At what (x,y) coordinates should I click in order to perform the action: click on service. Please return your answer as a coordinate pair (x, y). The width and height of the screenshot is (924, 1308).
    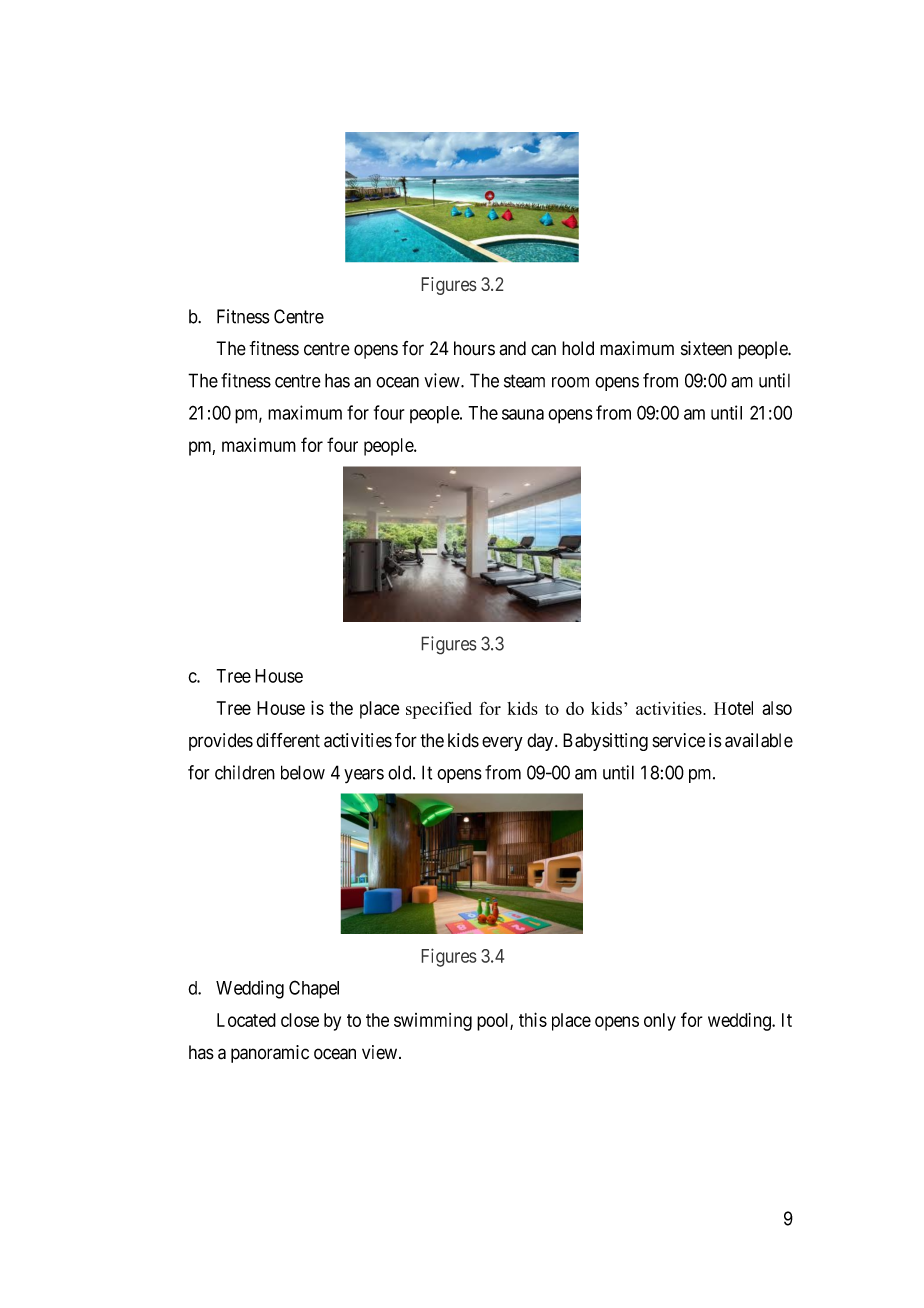
    Looking at the image, I should click on (678, 740).
